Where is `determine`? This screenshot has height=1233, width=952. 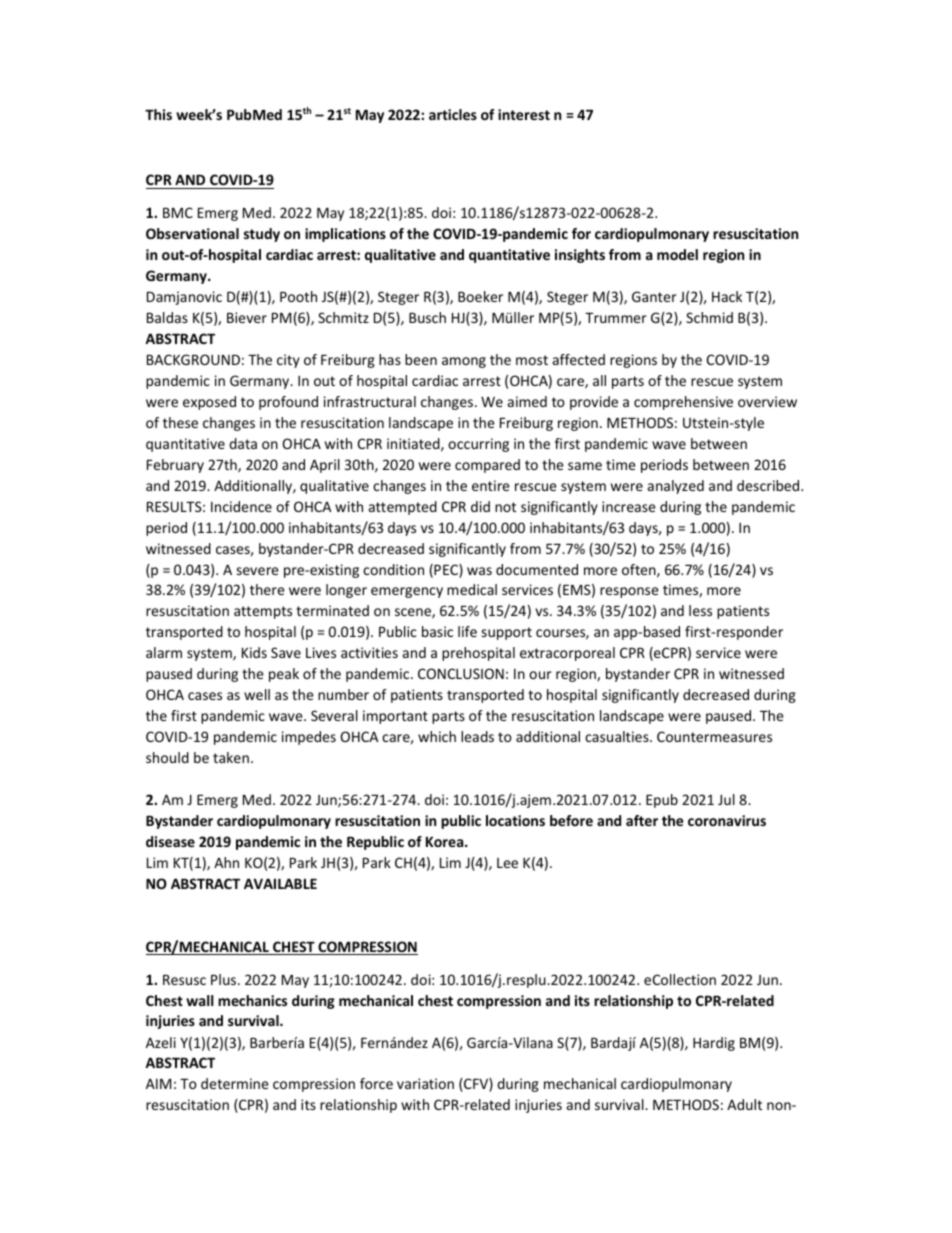 determine is located at coordinates (235, 1083).
